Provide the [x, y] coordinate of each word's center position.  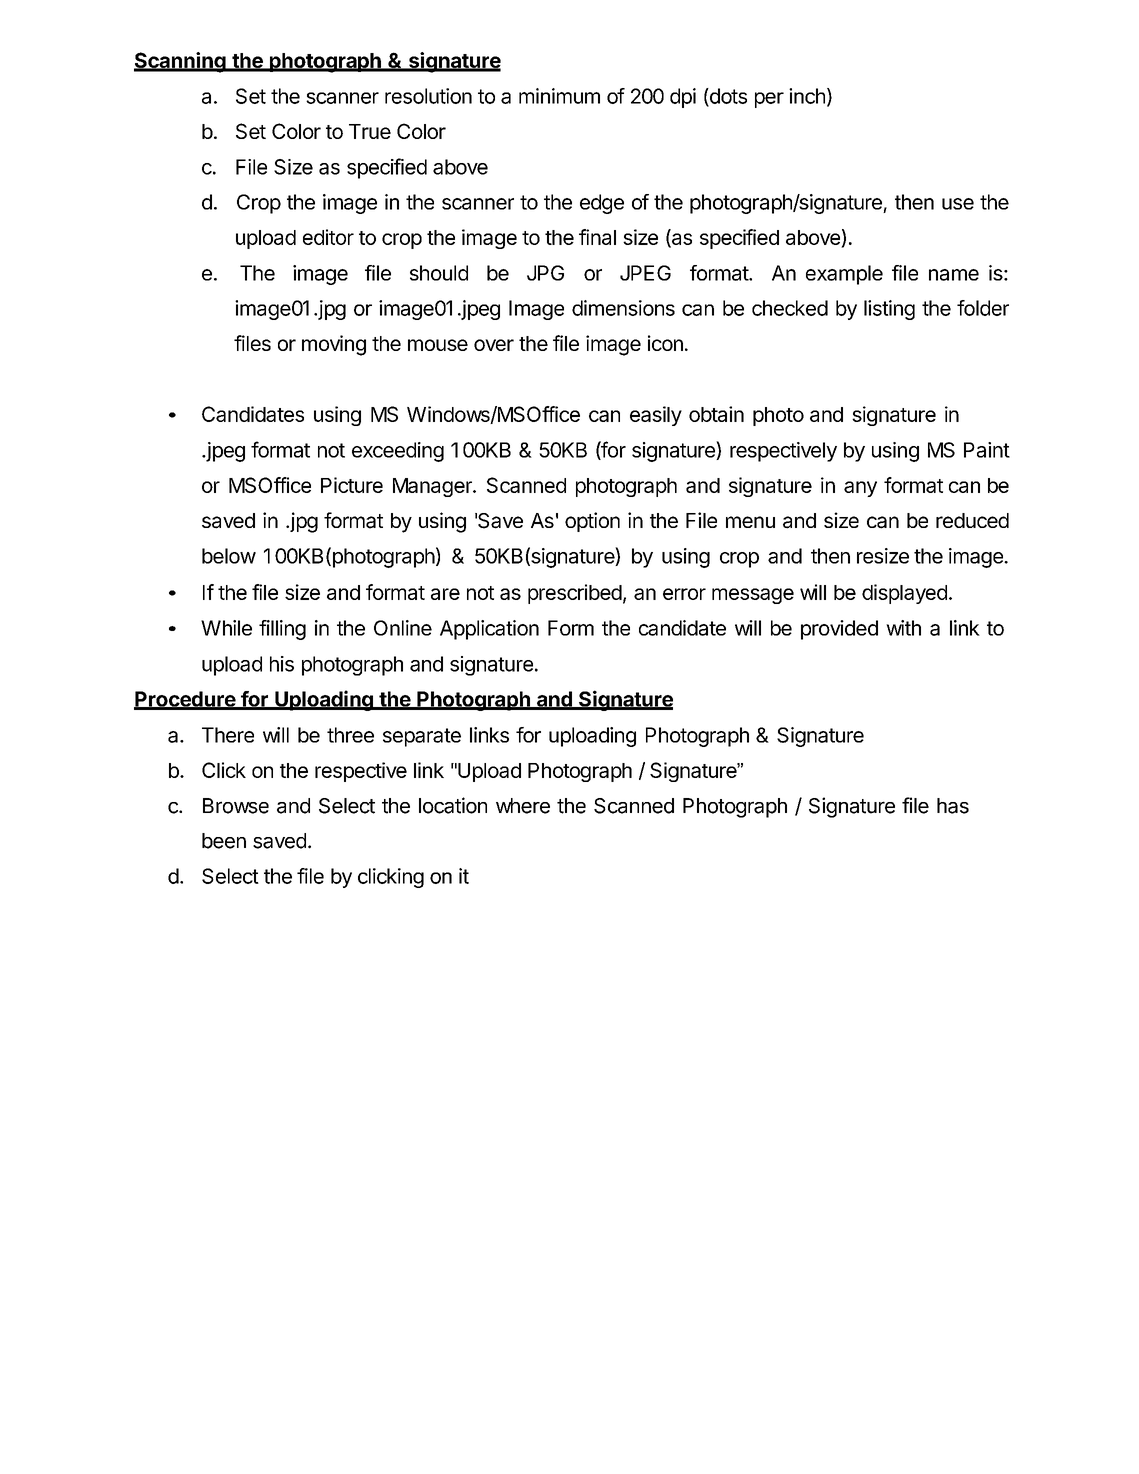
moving [334, 345]
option [592, 522]
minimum [559, 96]
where [523, 806]
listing [889, 310]
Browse [236, 806]
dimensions [623, 308]
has [953, 806]
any [860, 489]
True [370, 131]
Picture [352, 485]
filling [282, 630]
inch [807, 96]
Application [489, 630]
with [903, 628]
